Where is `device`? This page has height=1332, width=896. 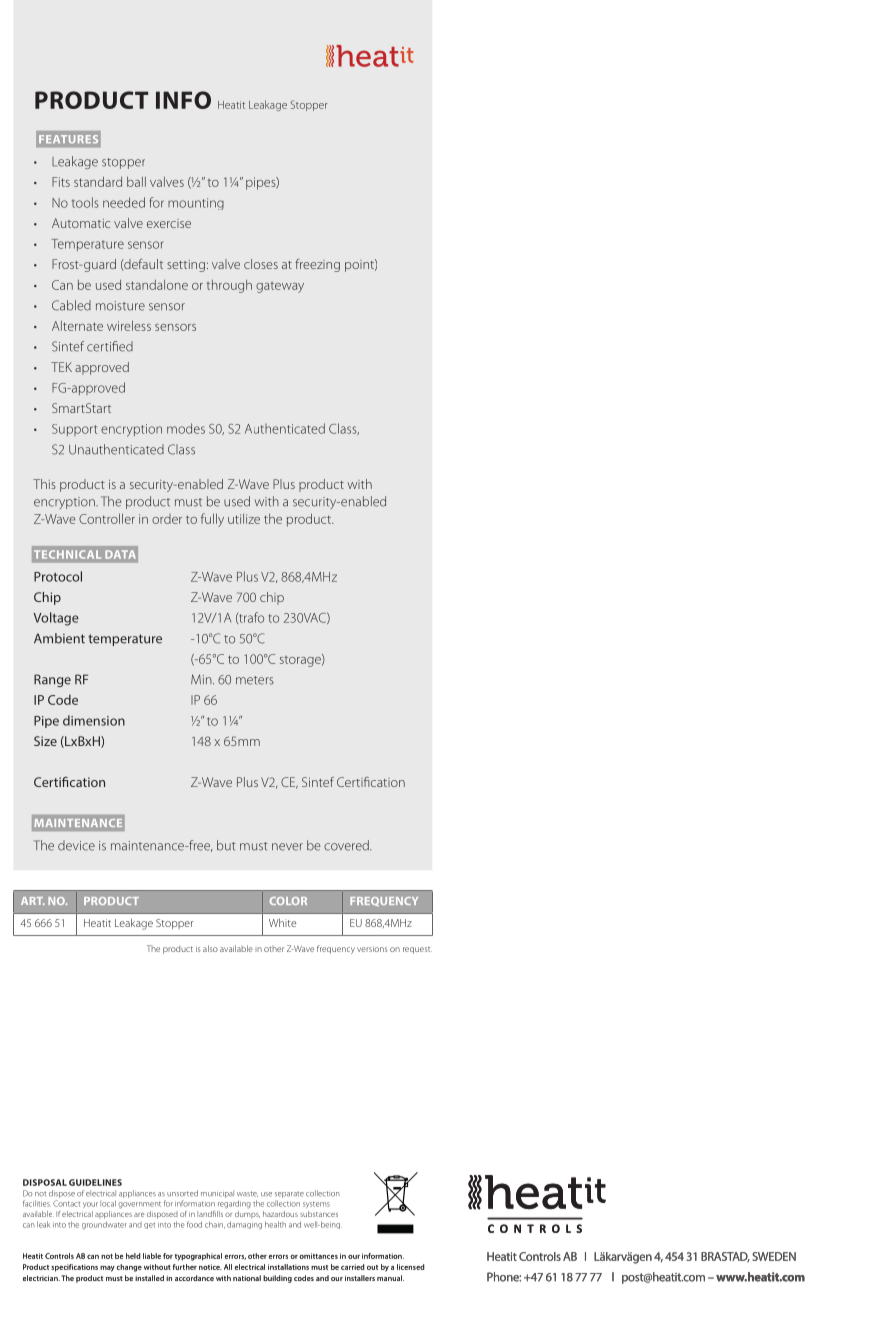 device is located at coordinates (76, 845).
